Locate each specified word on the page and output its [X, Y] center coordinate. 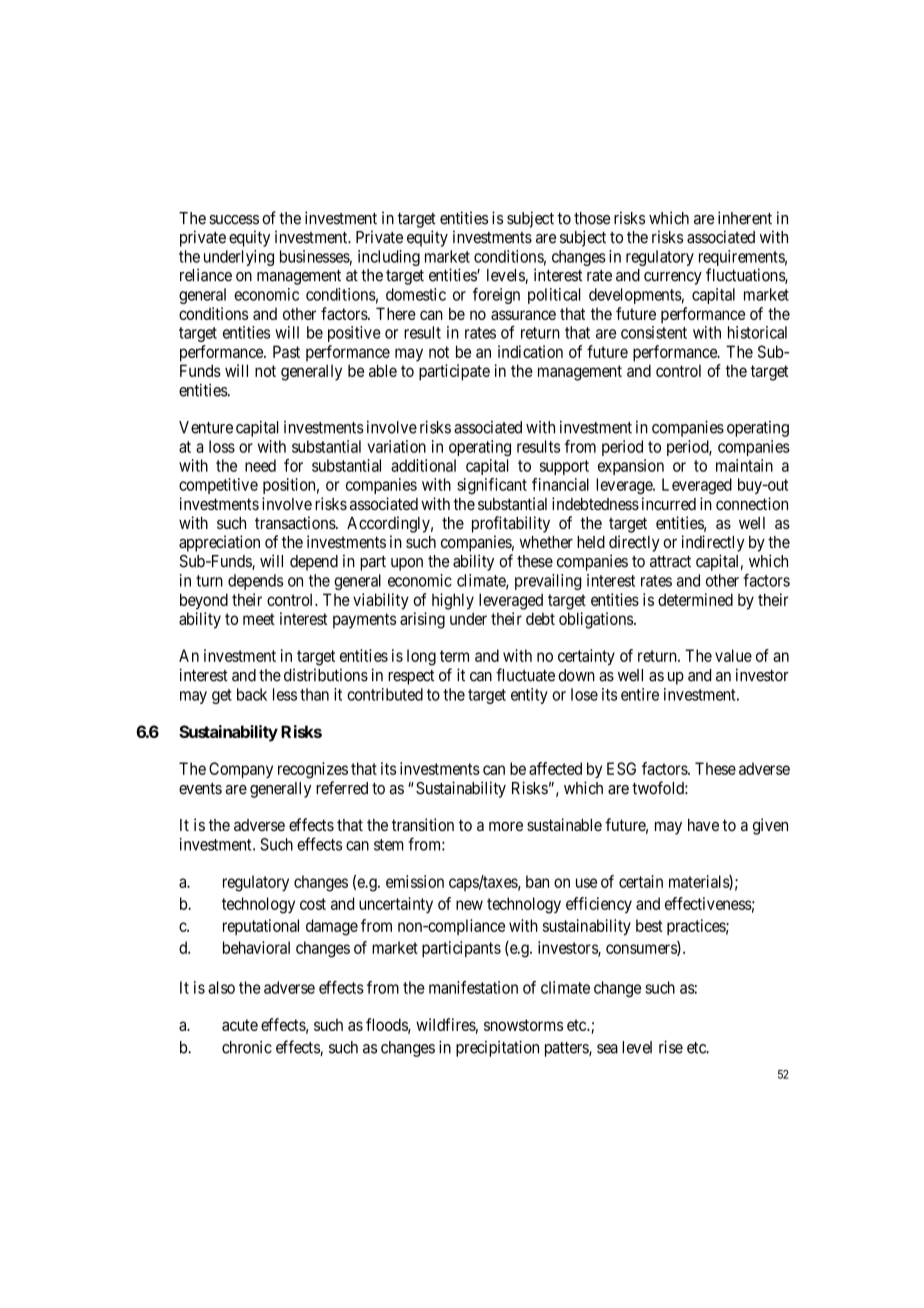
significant [492, 486]
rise [671, 1047]
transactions [296, 522]
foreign [496, 296]
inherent [745, 218]
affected [555, 768]
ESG [621, 768]
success [234, 220]
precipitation [497, 1048]
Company [241, 770]
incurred [669, 503]
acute [240, 1025]
